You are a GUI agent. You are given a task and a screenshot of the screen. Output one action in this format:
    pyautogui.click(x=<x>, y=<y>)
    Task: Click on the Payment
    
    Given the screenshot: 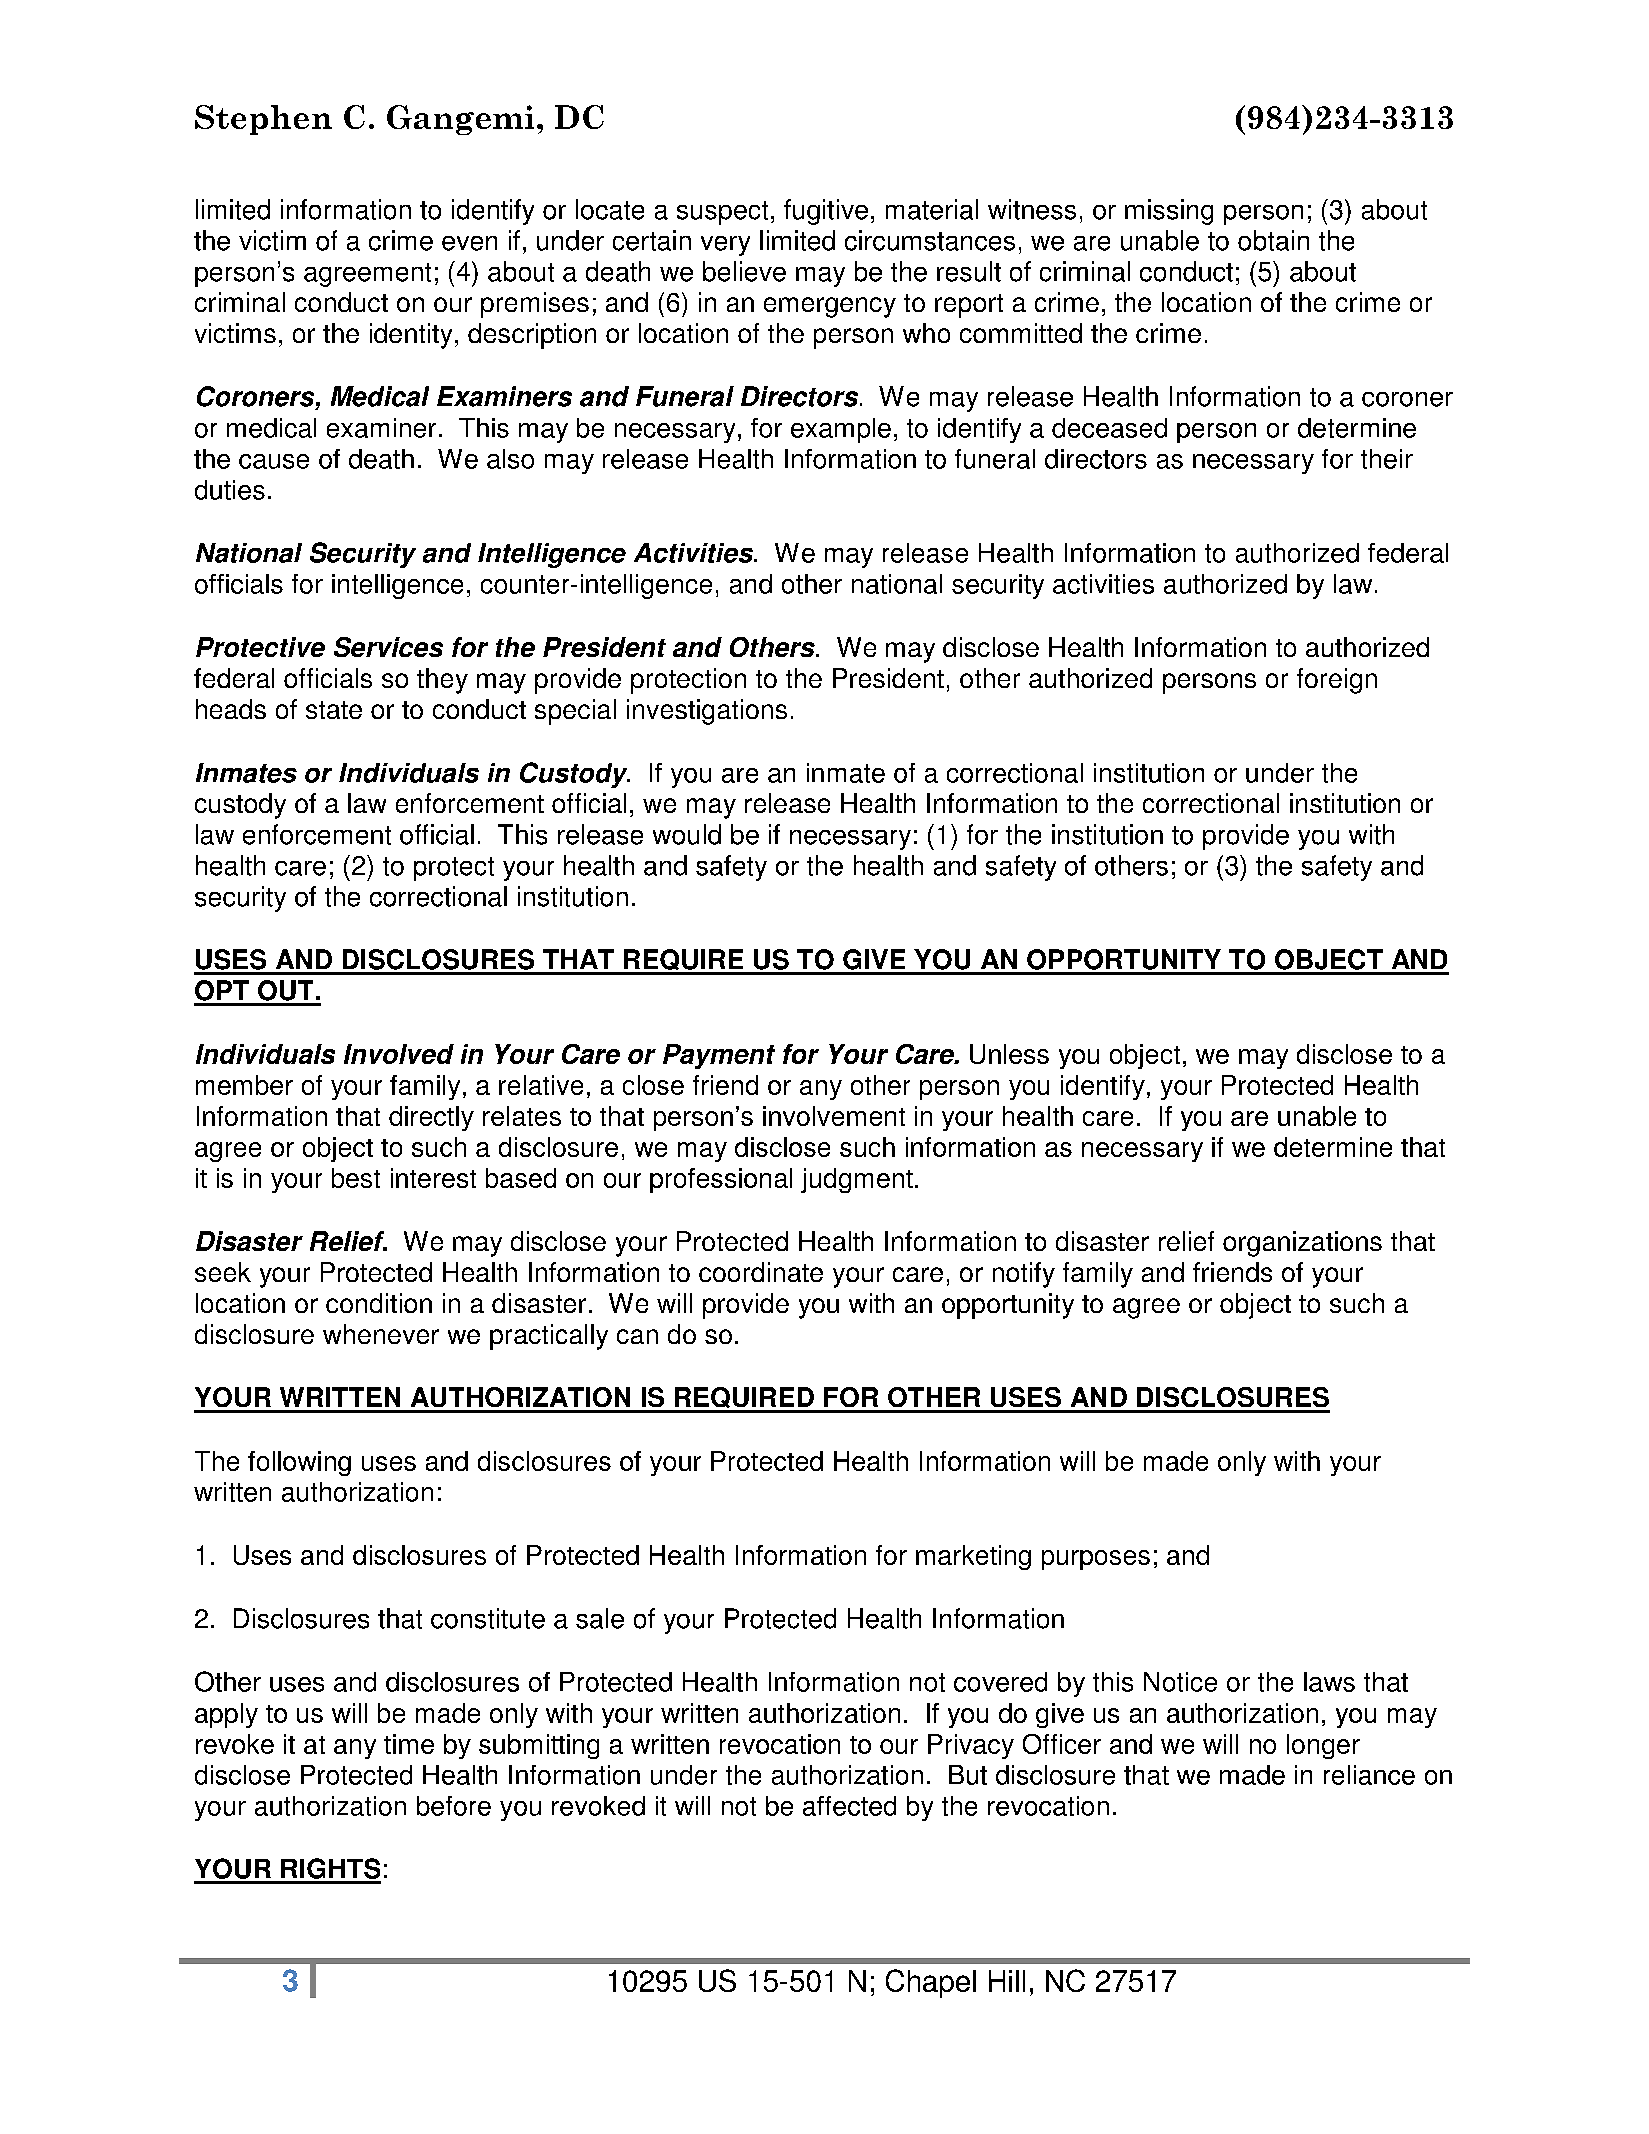 What is the action you would take?
    pyautogui.click(x=719, y=1056)
